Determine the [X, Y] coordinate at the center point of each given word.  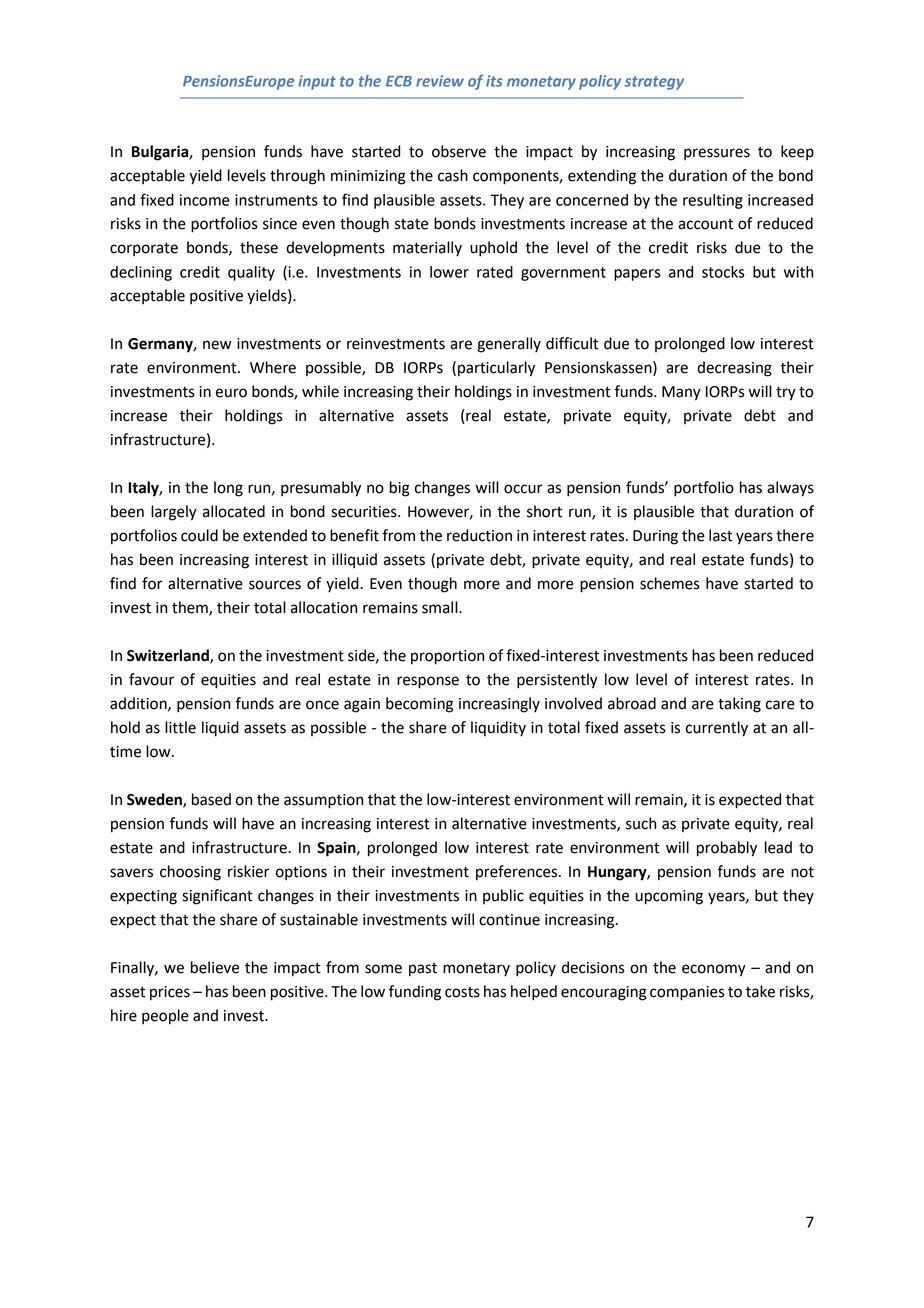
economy [714, 970]
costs [462, 992]
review [440, 81]
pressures [717, 154]
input [317, 82]
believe [215, 967]
